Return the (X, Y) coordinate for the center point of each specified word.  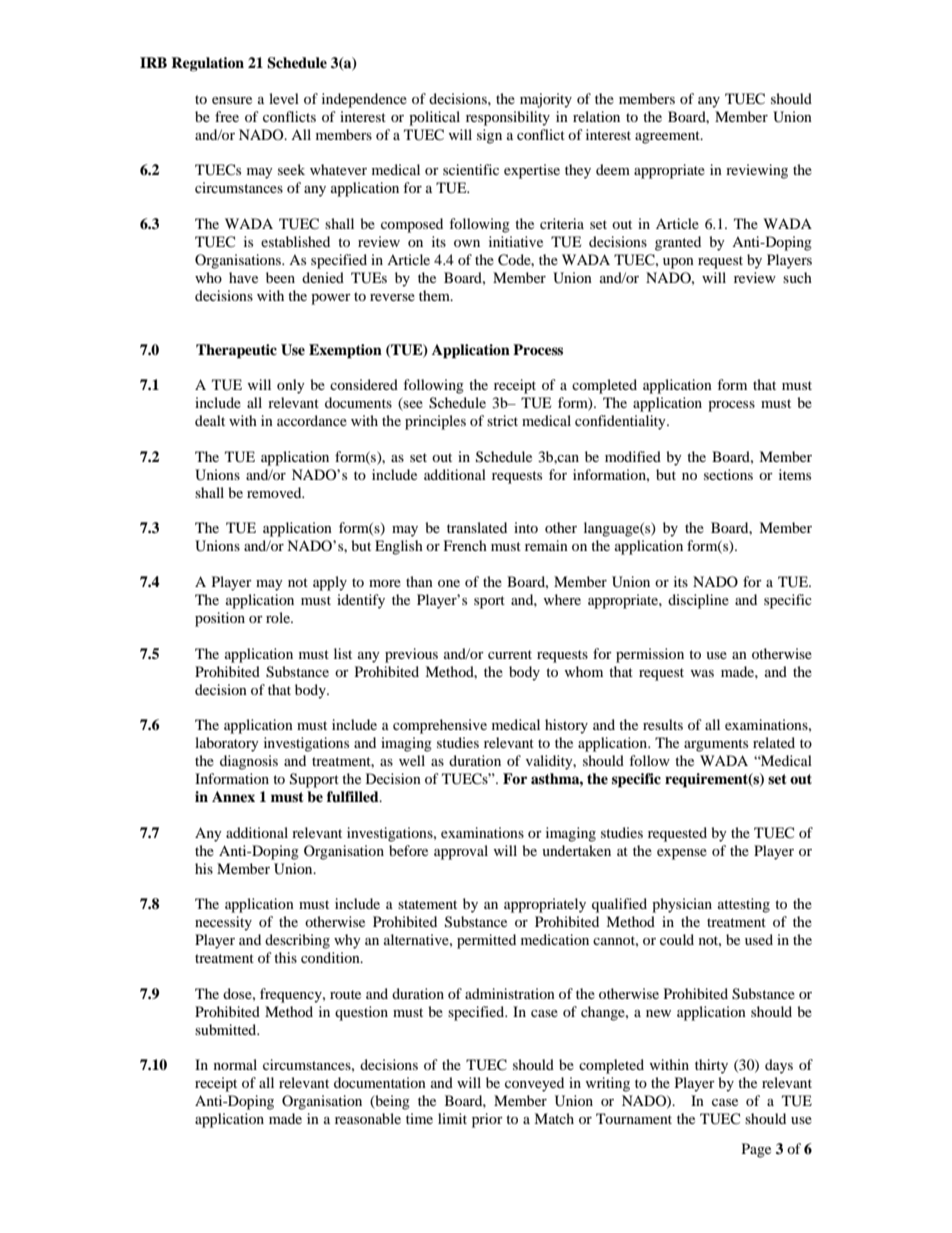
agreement (668, 137)
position (220, 619)
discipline (698, 601)
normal (235, 1064)
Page (756, 1150)
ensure (232, 100)
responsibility (508, 118)
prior (487, 1120)
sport (489, 602)
